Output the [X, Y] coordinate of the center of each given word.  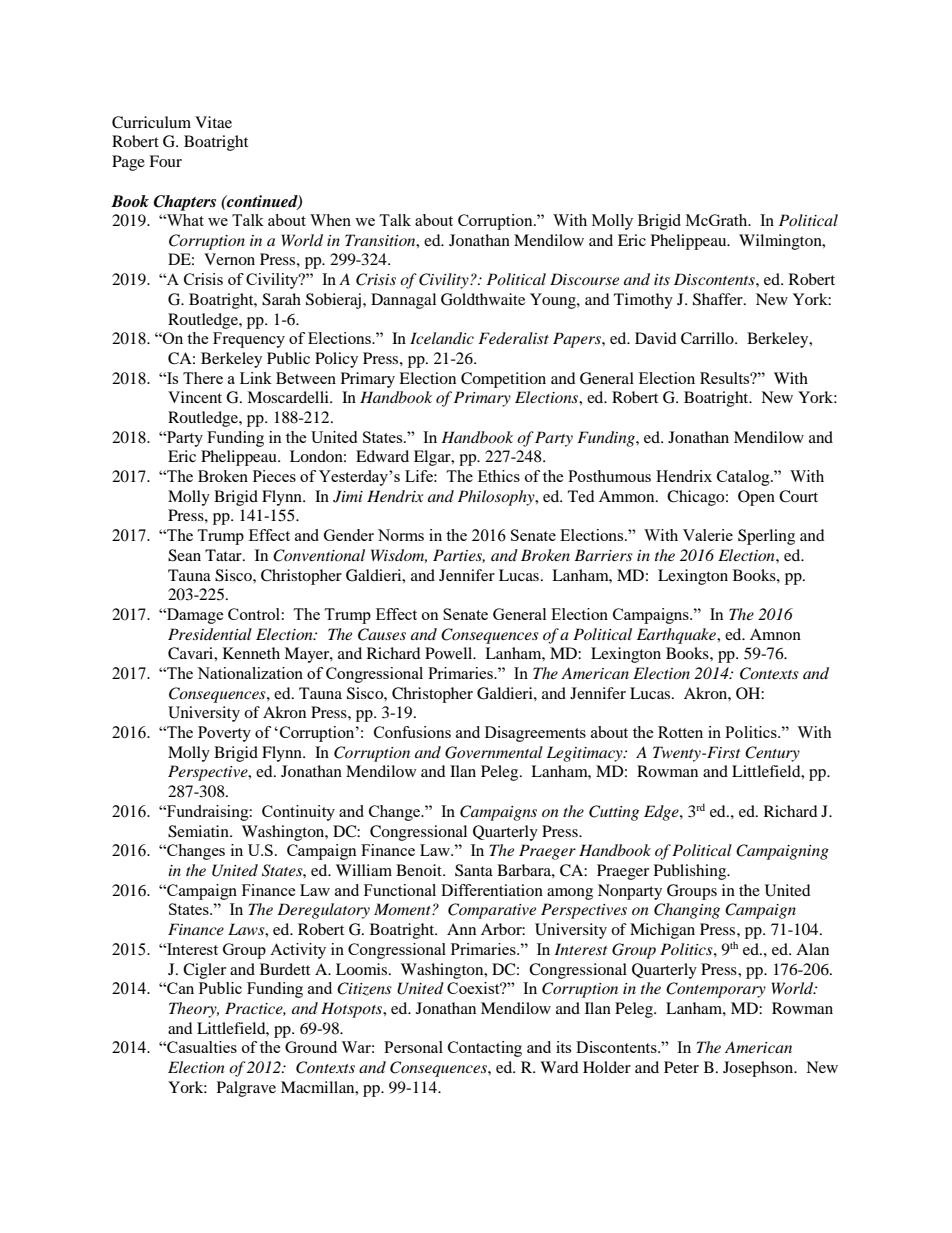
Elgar [433, 458]
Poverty [224, 734]
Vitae [213, 122]
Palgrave [246, 1089]
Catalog [744, 478]
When [330, 220]
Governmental [494, 752]
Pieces [274, 476]
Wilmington [781, 242]
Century [772, 754]
